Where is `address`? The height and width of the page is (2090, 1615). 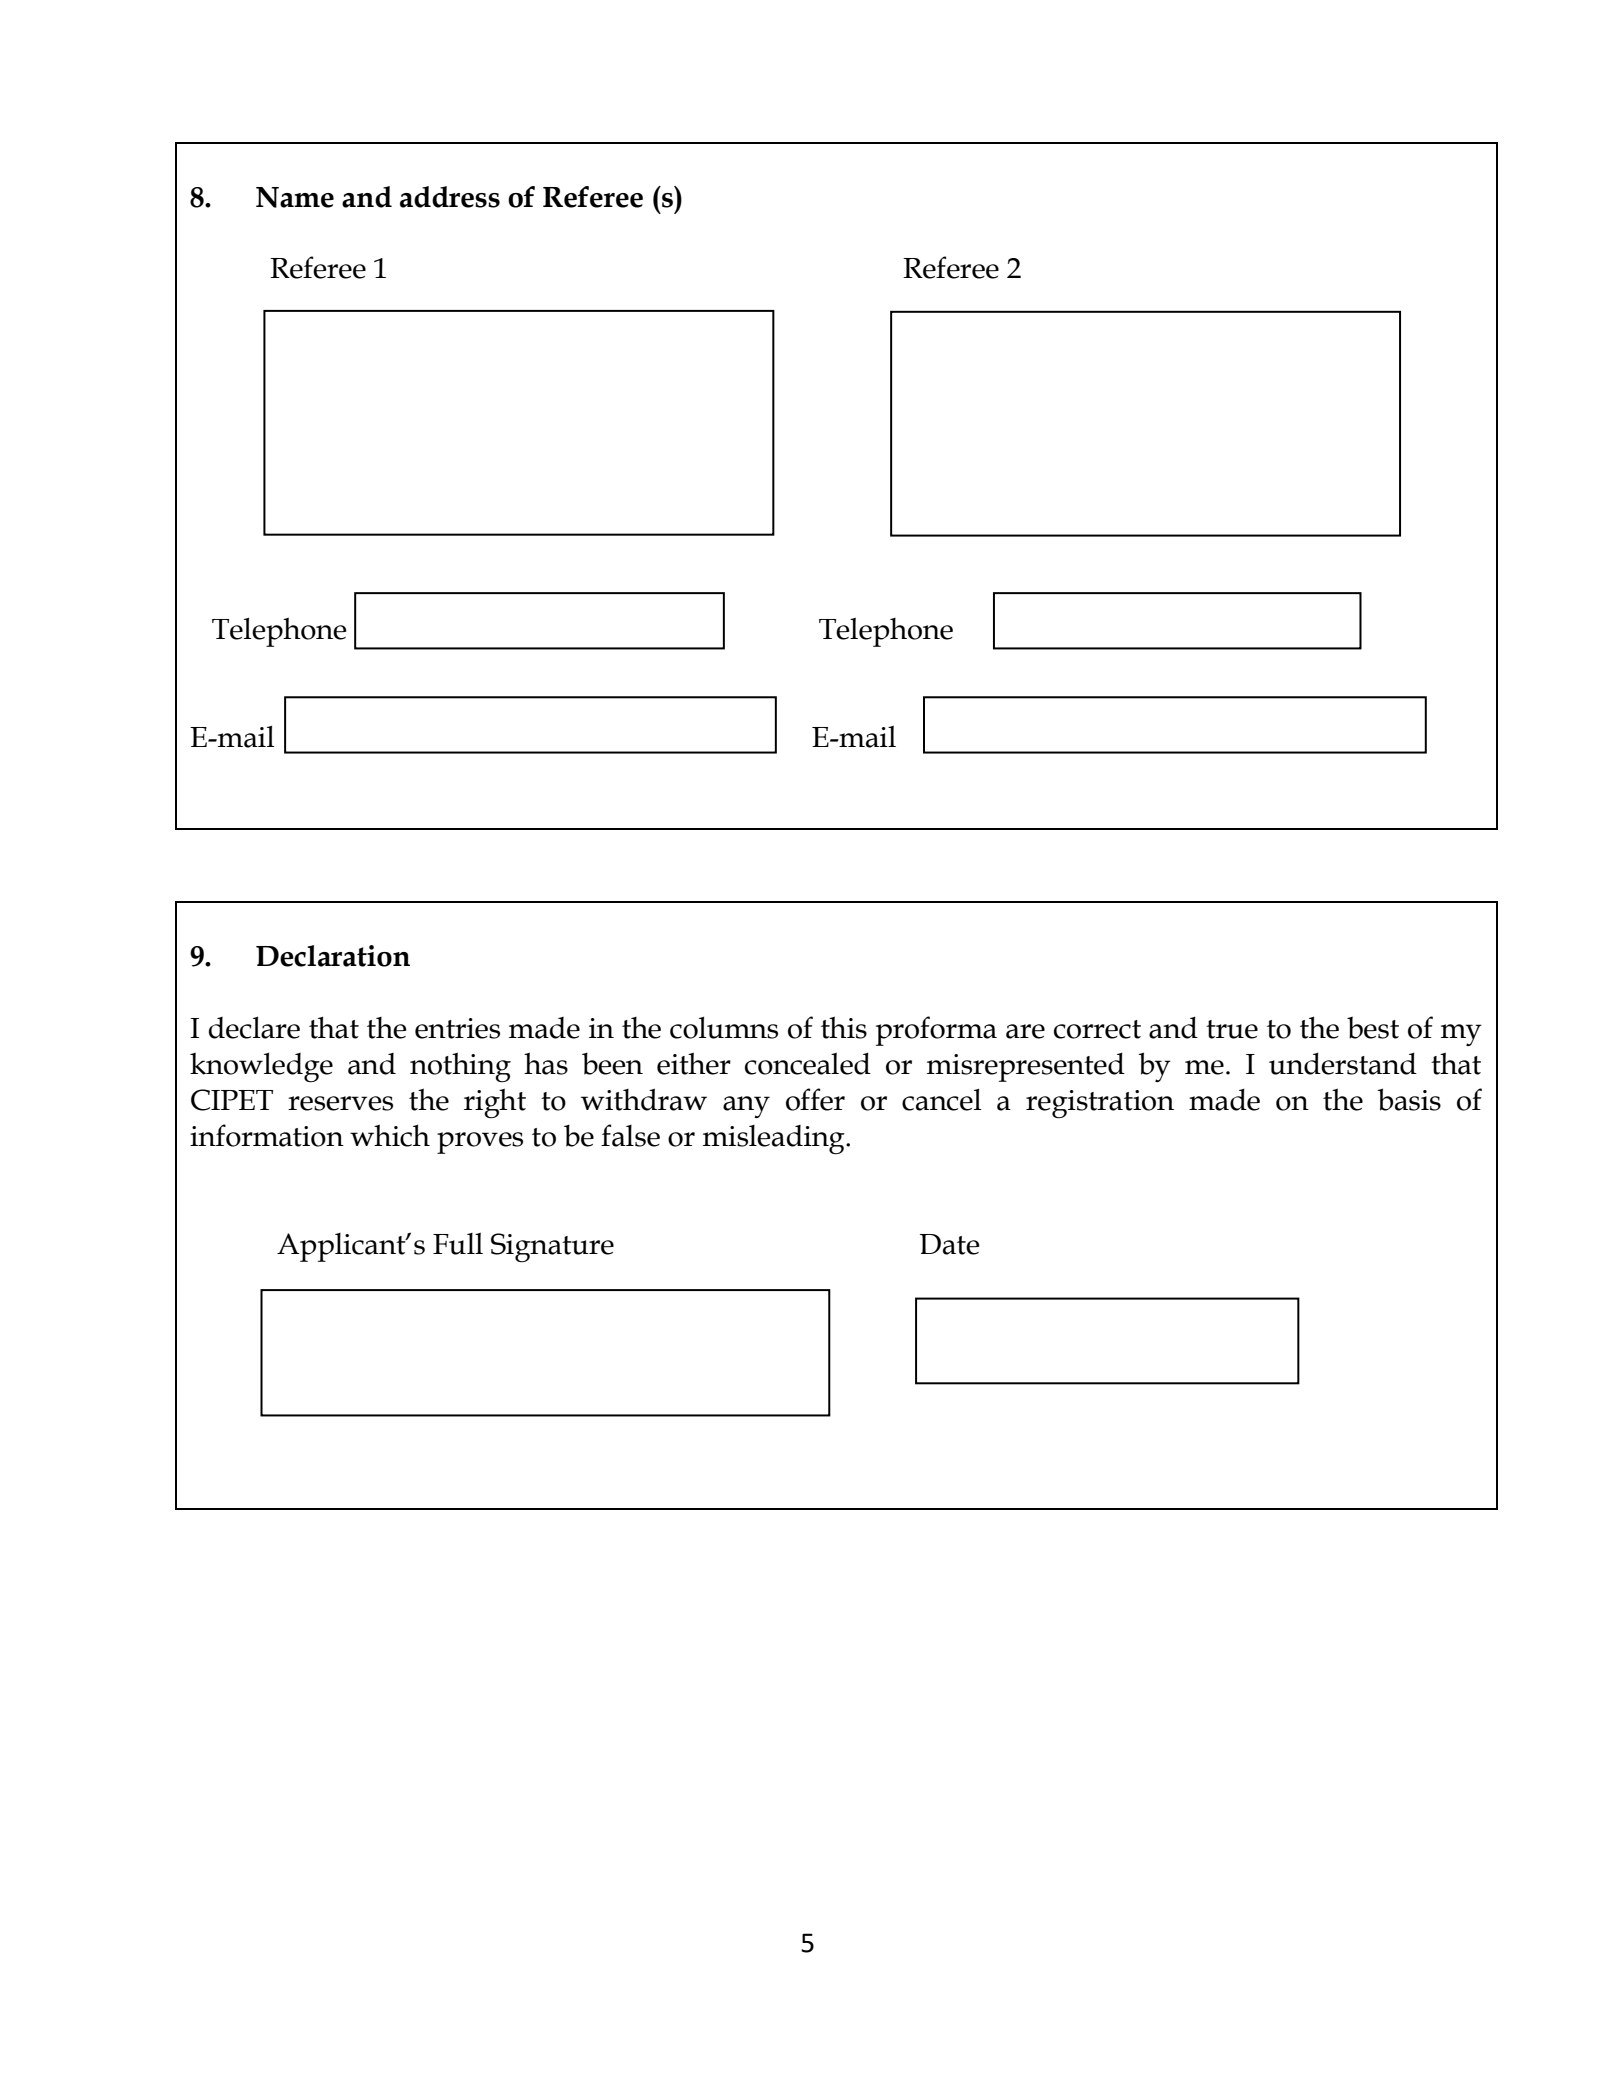 address is located at coordinates (450, 197).
